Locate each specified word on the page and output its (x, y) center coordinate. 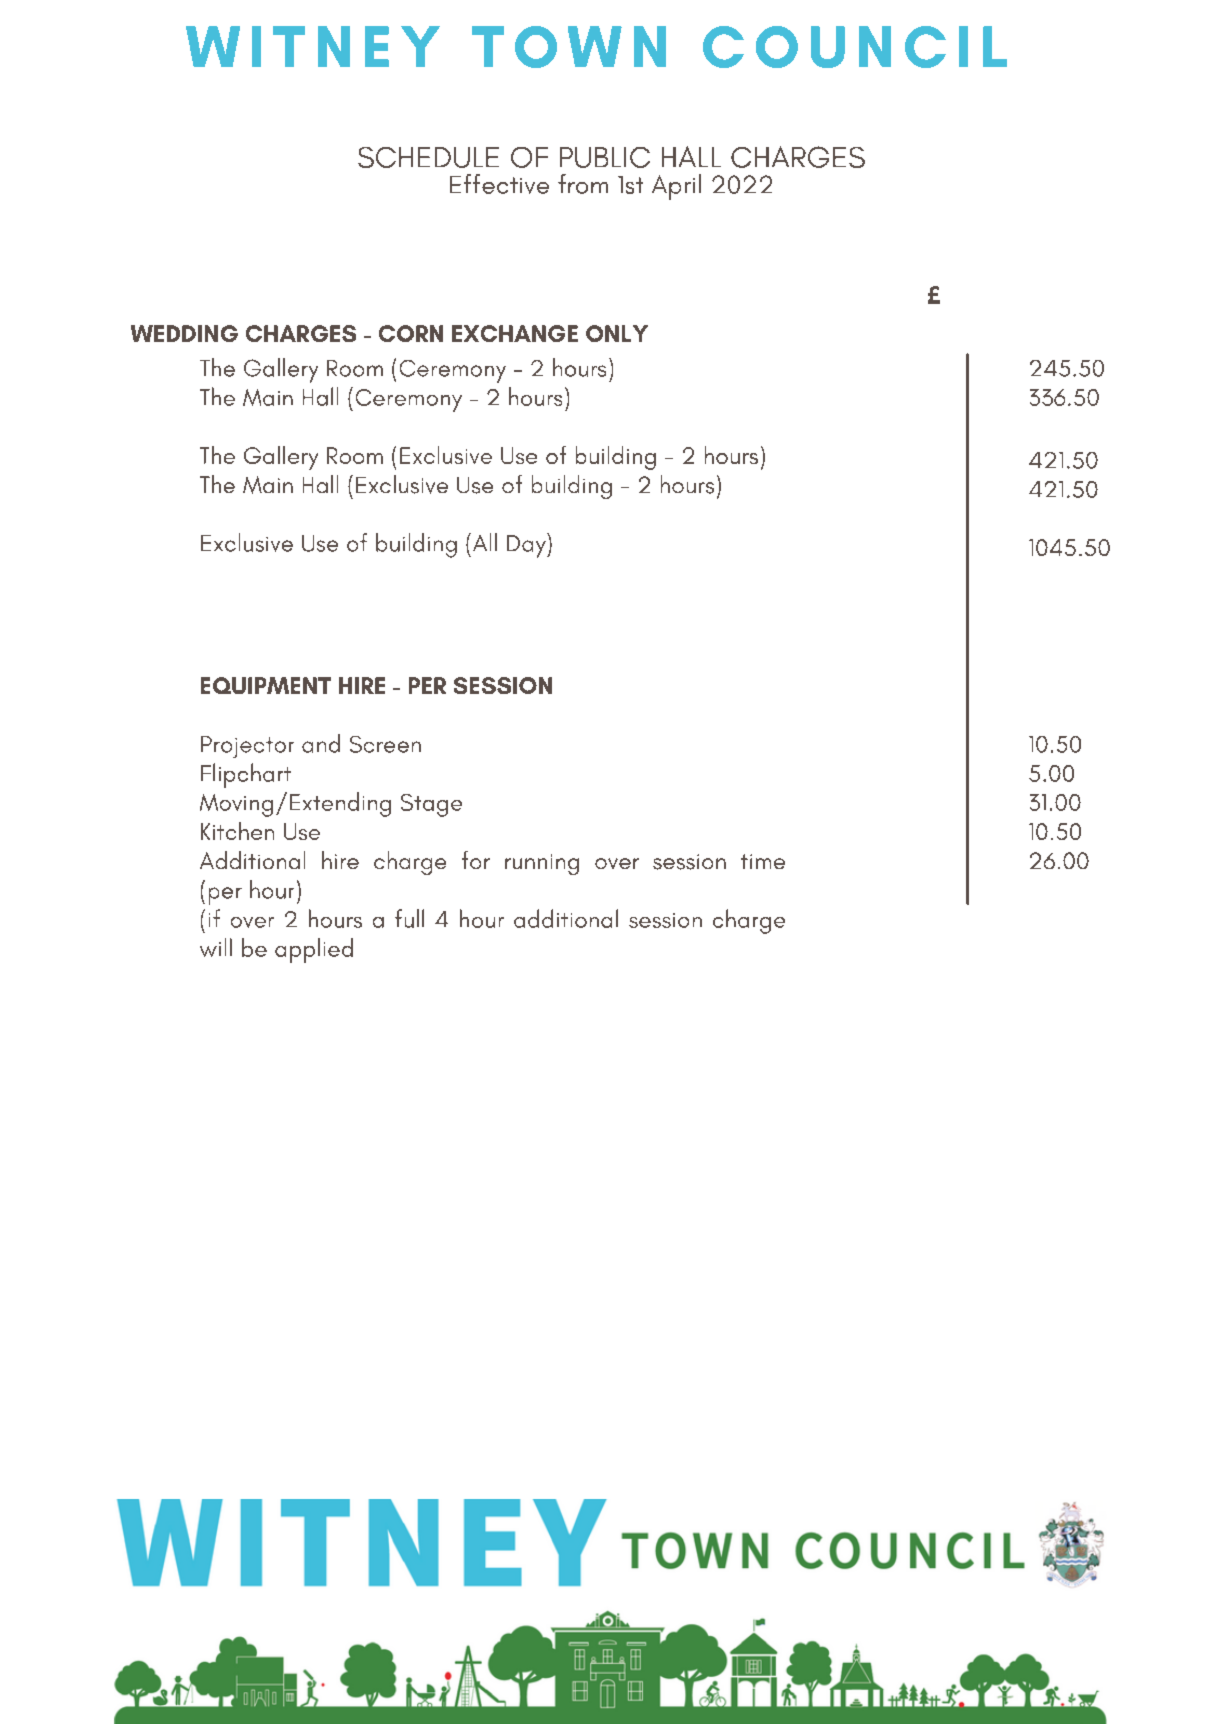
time (763, 861)
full (409, 918)
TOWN (569, 47)
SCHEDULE (428, 157)
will (216, 947)
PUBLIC (605, 157)
